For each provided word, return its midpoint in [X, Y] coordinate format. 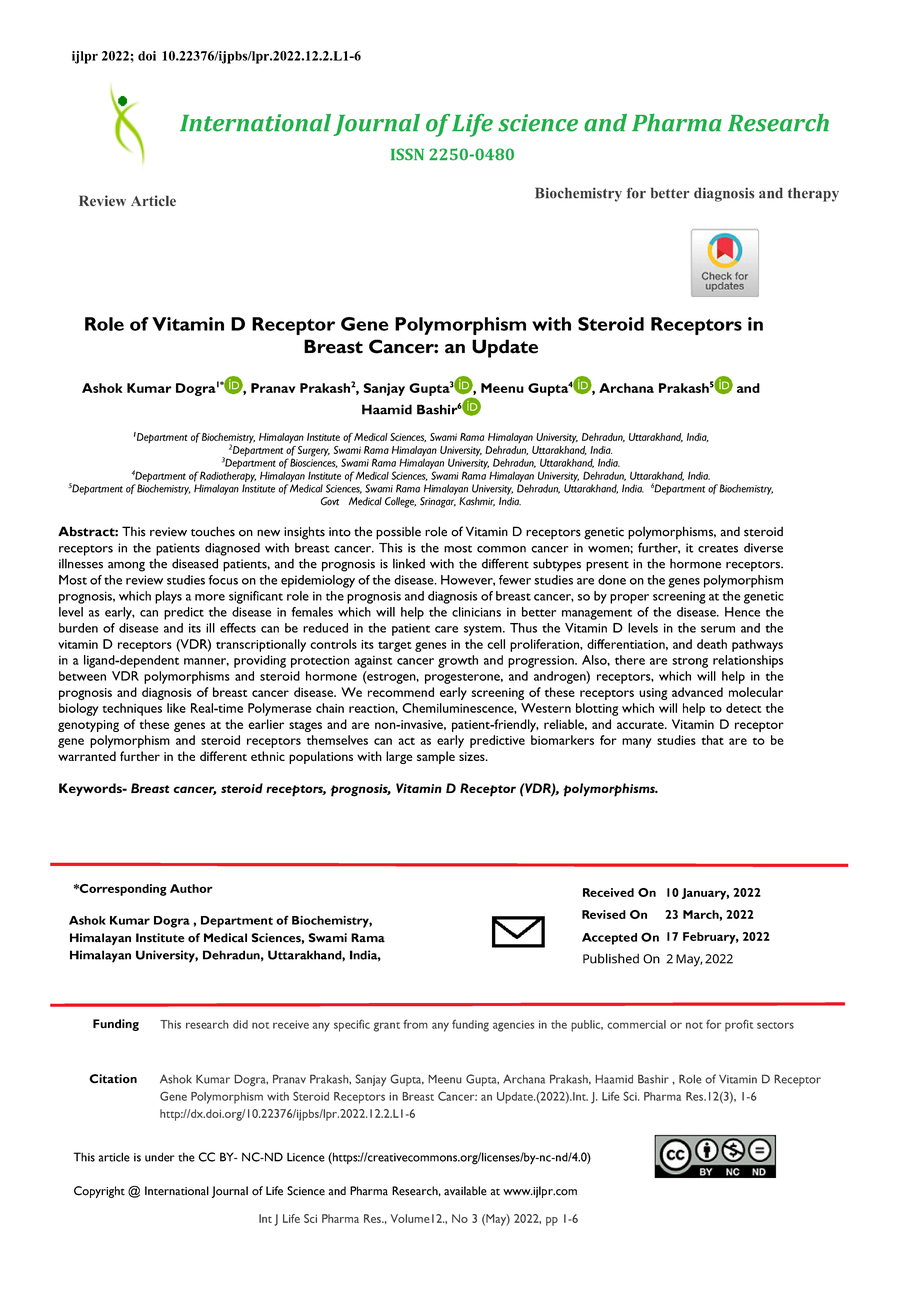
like [176, 708]
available [465, 1191]
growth [458, 661]
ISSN [407, 154]
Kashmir [477, 502]
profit [739, 1025]
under [160, 1157]
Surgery [314, 451]
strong [690, 662]
